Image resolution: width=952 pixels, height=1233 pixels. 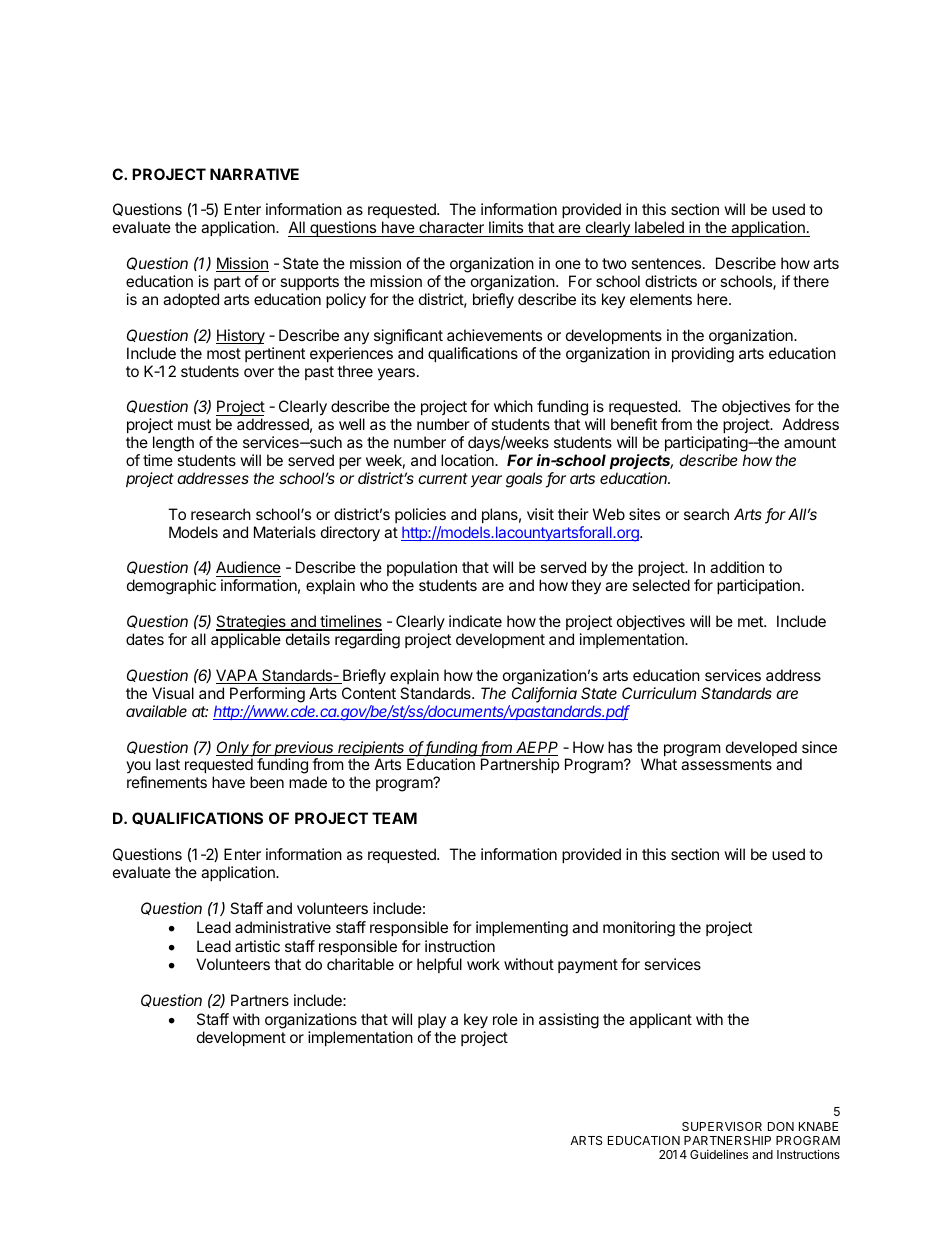 I want to click on role, so click(x=505, y=1019).
